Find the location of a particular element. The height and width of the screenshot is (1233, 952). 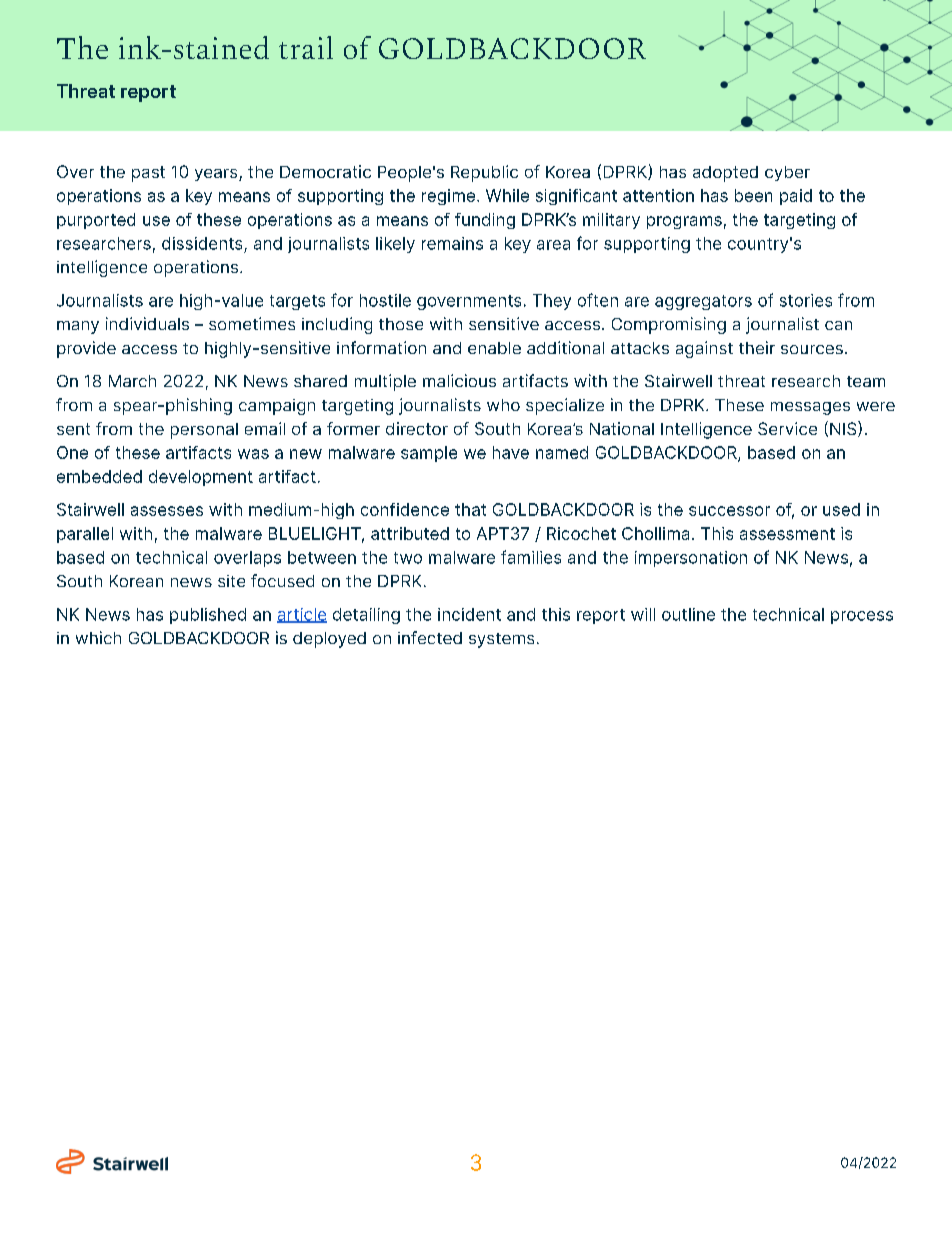

cyber is located at coordinates (787, 173).
